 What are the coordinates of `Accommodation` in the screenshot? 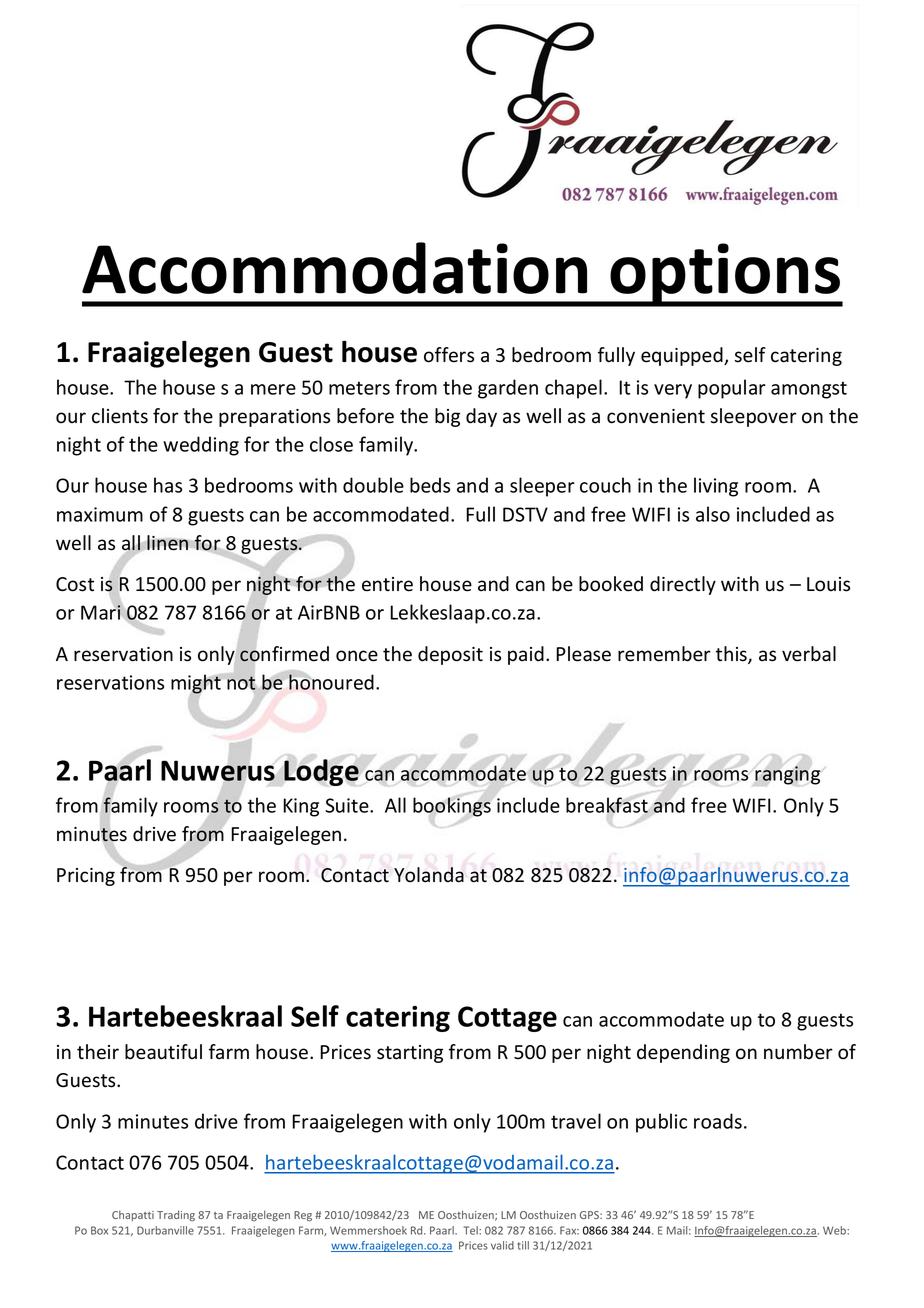 It's located at (334, 268).
